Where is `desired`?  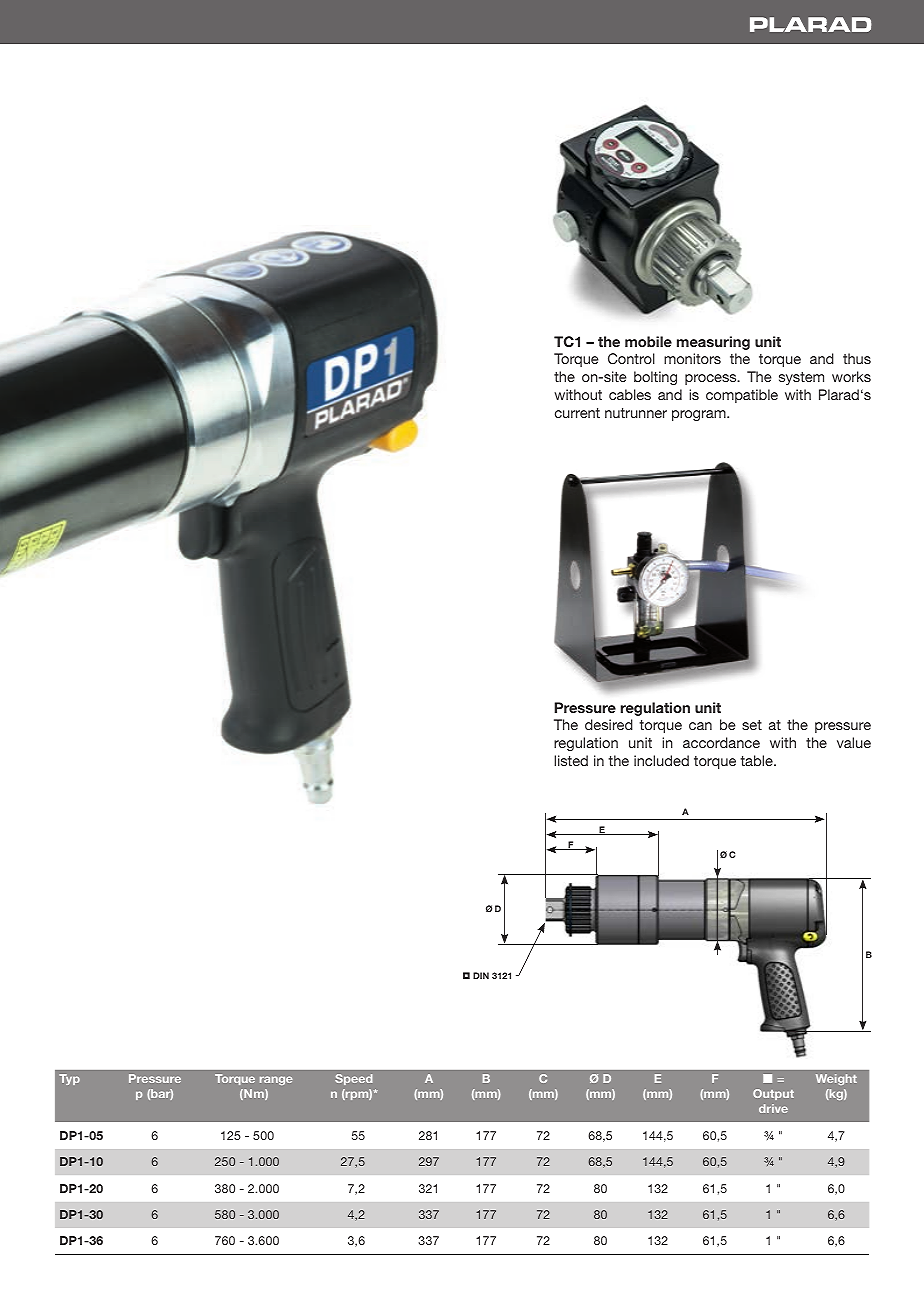
desired is located at coordinates (609, 724).
